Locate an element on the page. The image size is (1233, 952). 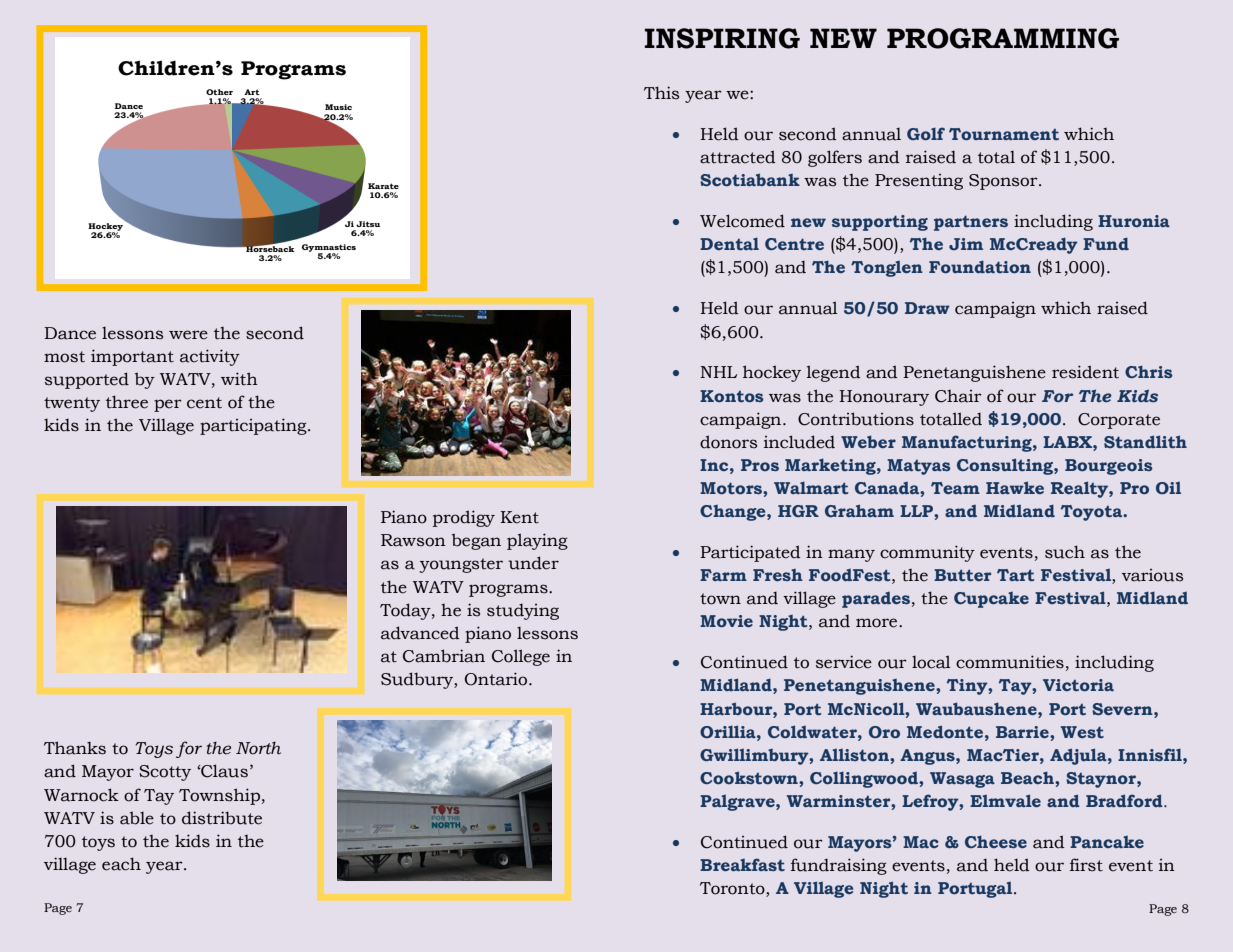
Hawke is located at coordinates (1015, 487).
